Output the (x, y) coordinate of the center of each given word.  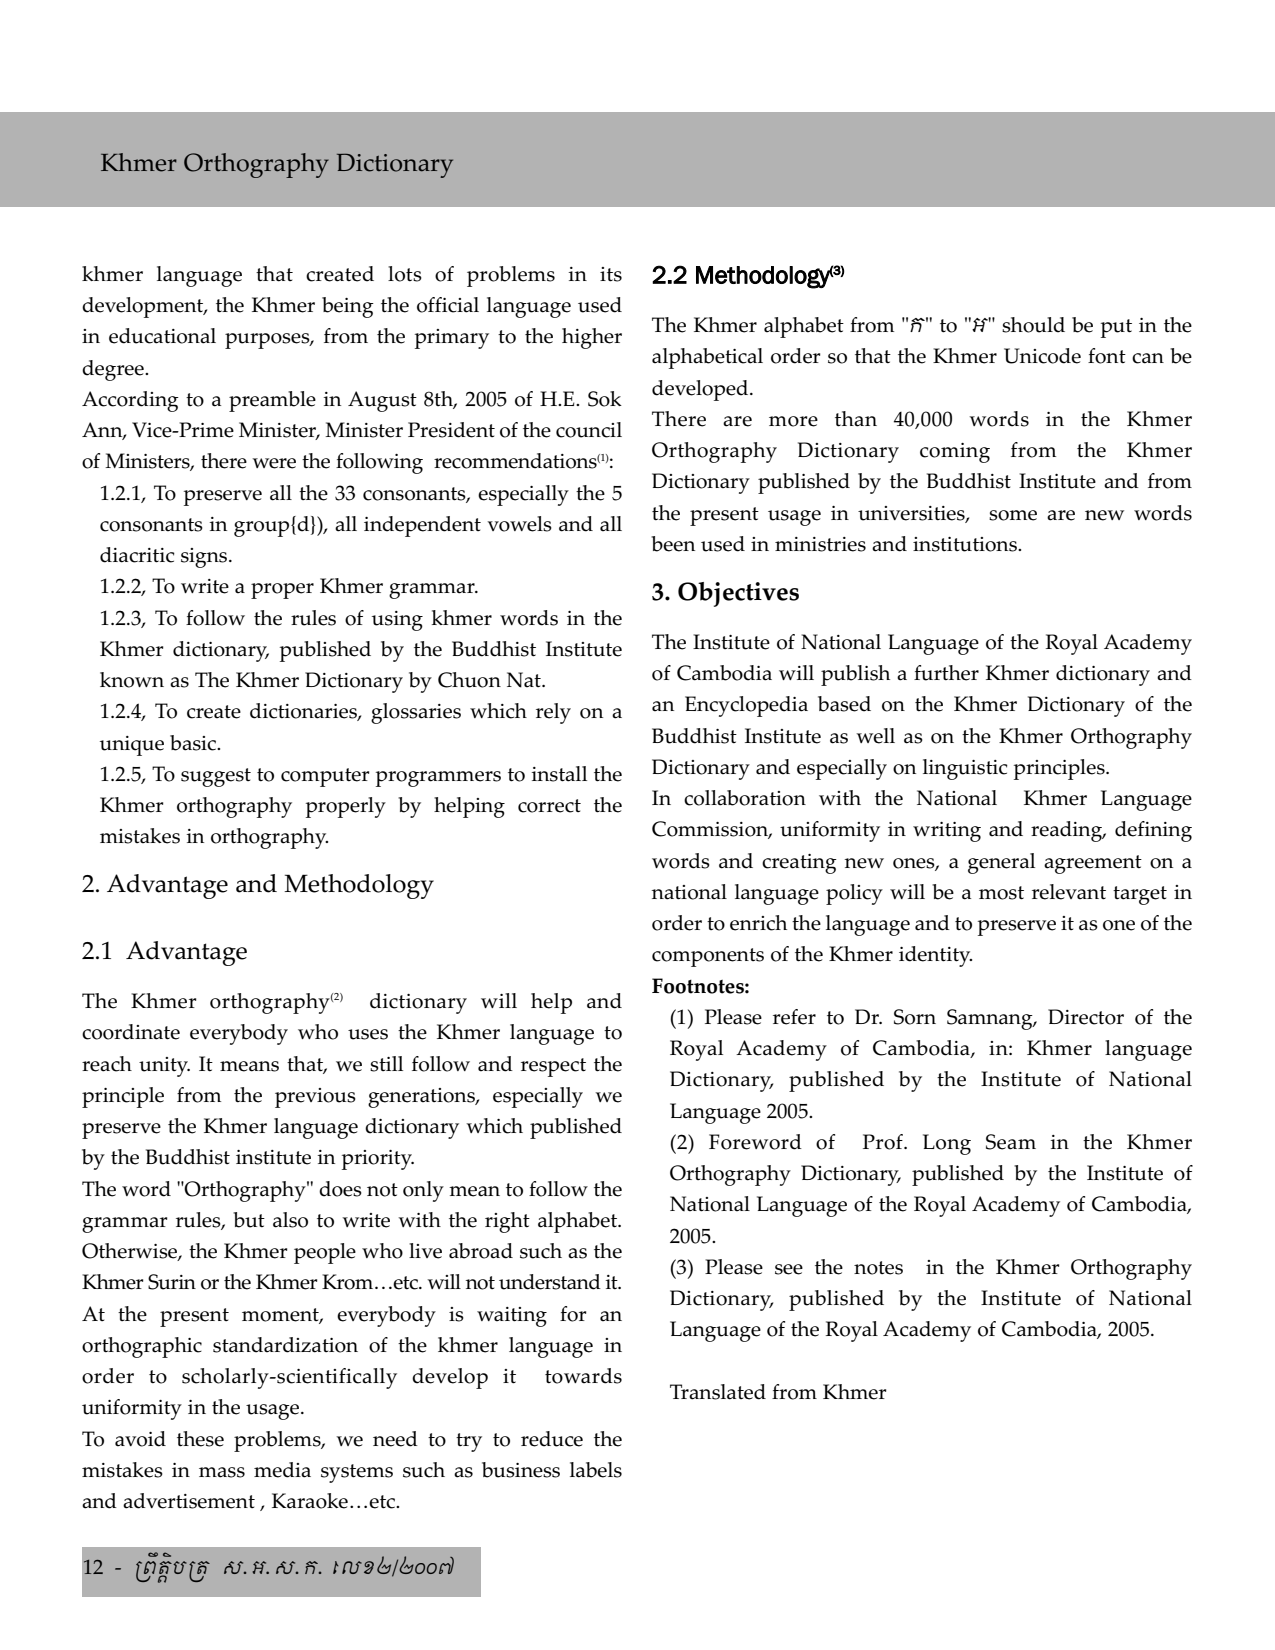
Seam (1011, 1142)
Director (1086, 1017)
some (1013, 515)
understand (550, 1282)
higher (592, 338)
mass (222, 1472)
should (1033, 325)
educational (162, 336)
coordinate (131, 1032)
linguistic (965, 769)
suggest (216, 777)
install (559, 774)
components (708, 957)
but (249, 1220)
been (673, 544)
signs (205, 558)
